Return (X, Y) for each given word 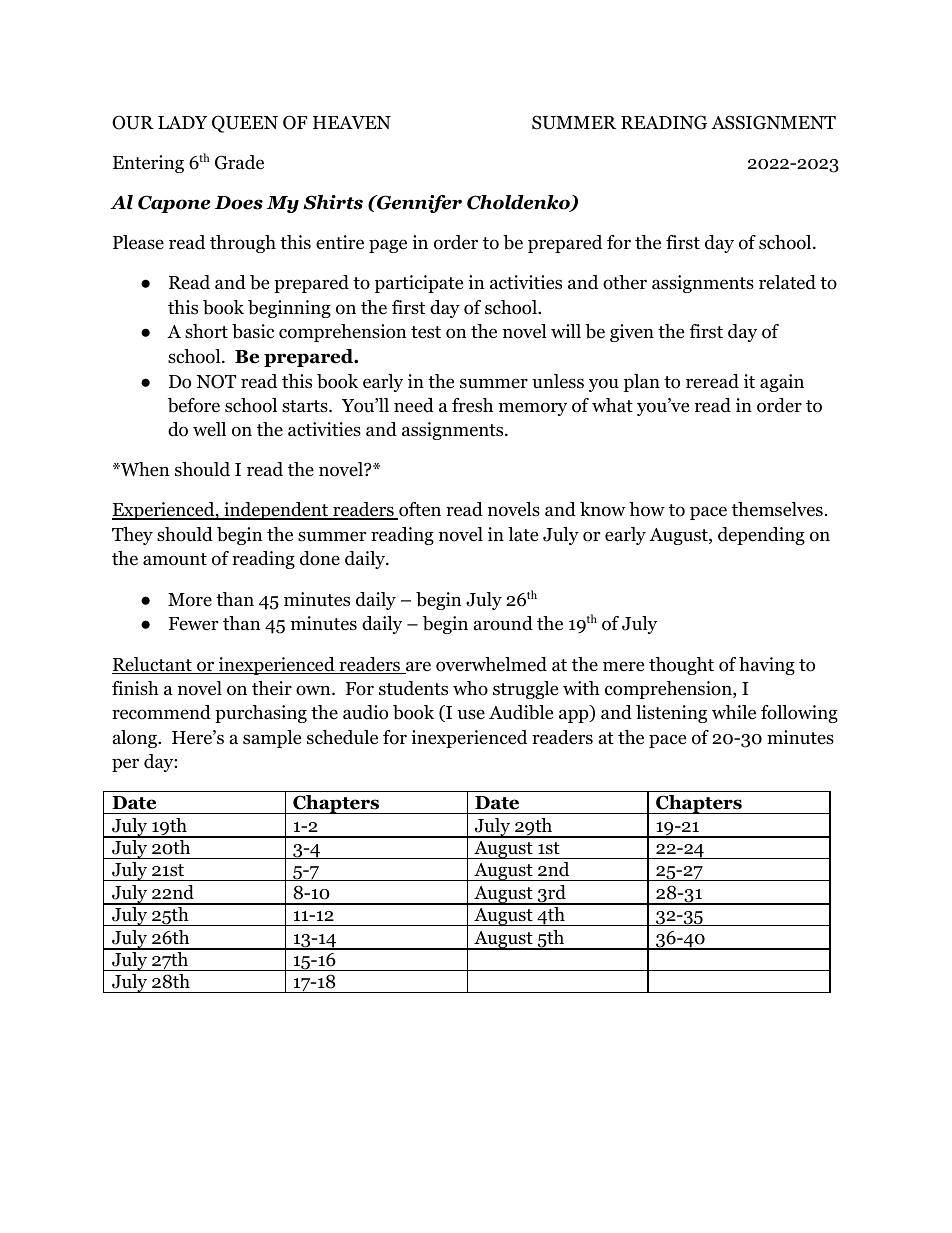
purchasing (261, 714)
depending (761, 536)
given (632, 333)
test (426, 332)
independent (276, 511)
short (206, 331)
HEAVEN (352, 122)
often (419, 511)
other (625, 282)
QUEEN (245, 124)
